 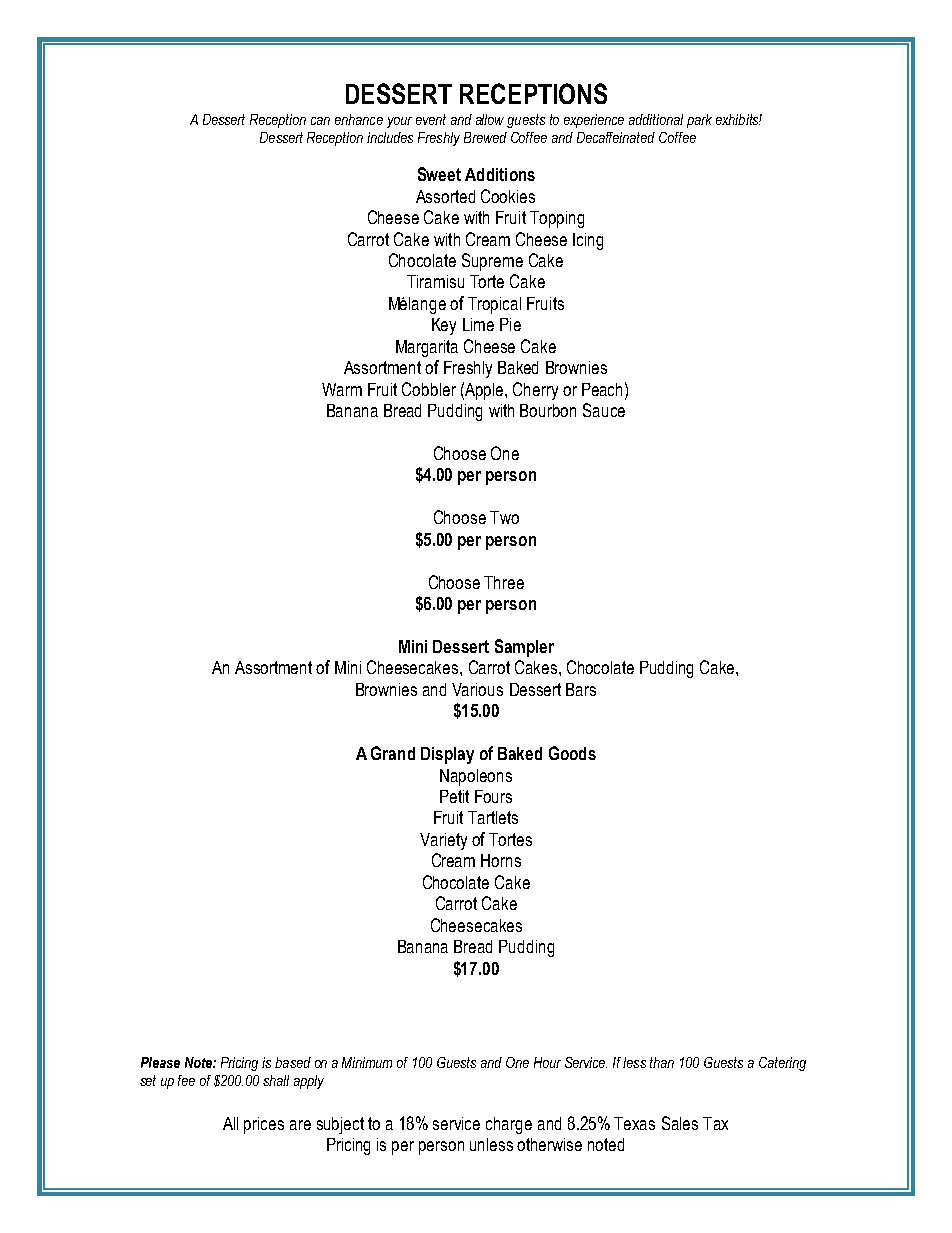 I want to click on park, so click(x=699, y=121).
